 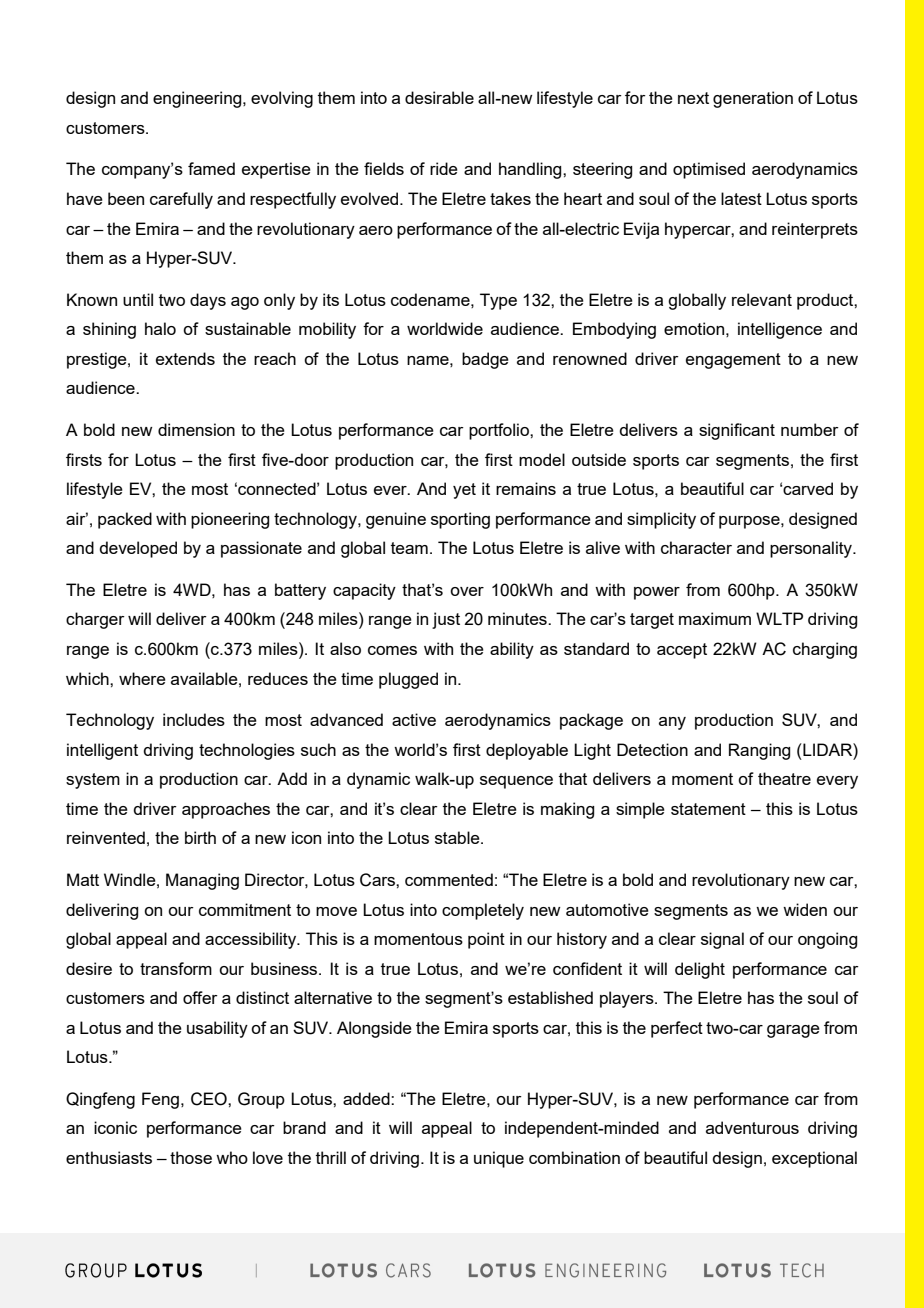 What do you see at coordinates (446, 620) in the image?
I see `just` at bounding box center [446, 620].
